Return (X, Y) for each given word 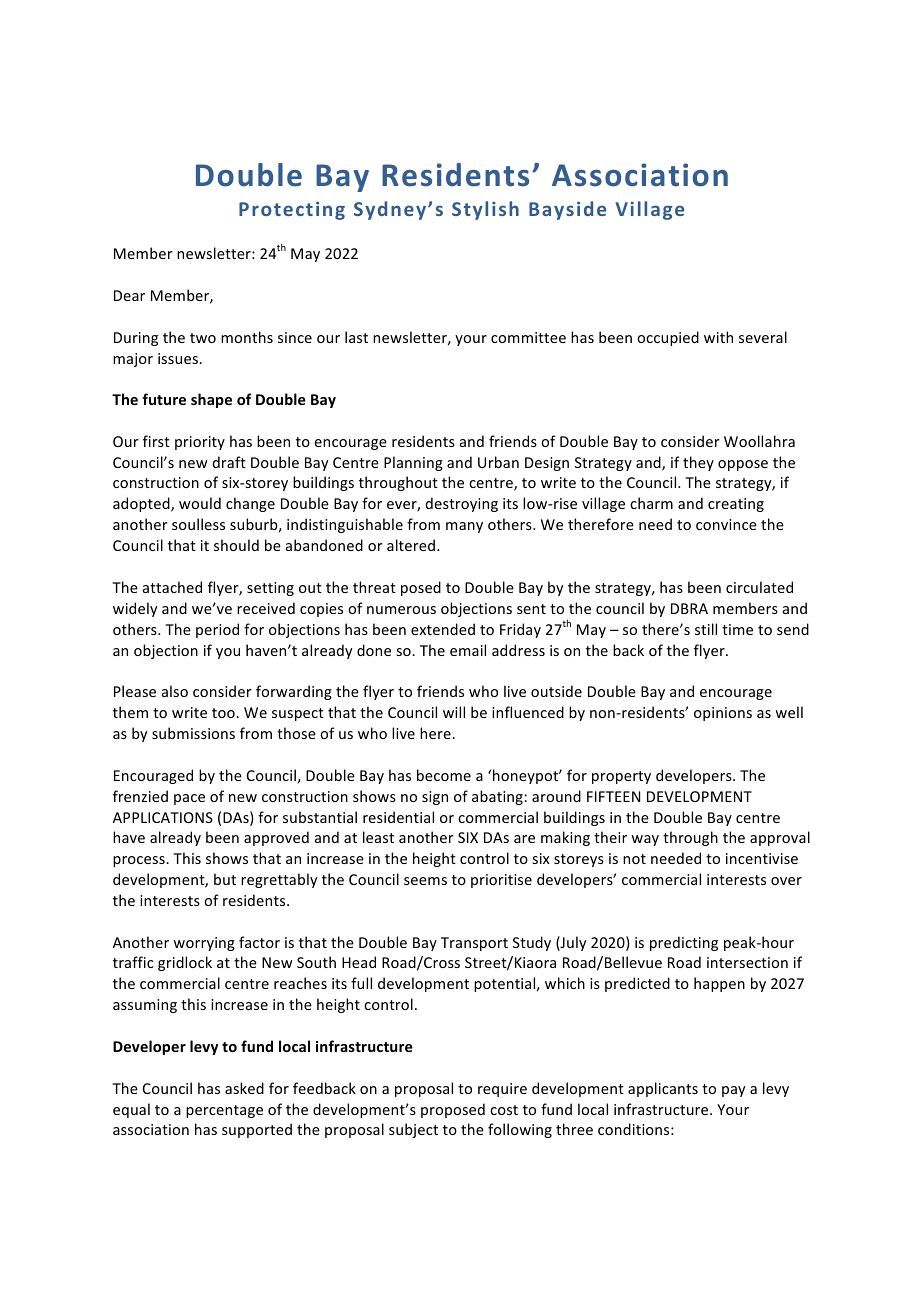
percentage (224, 1111)
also (175, 691)
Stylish (485, 210)
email (468, 650)
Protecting (292, 210)
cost (504, 1110)
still (706, 629)
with (718, 337)
